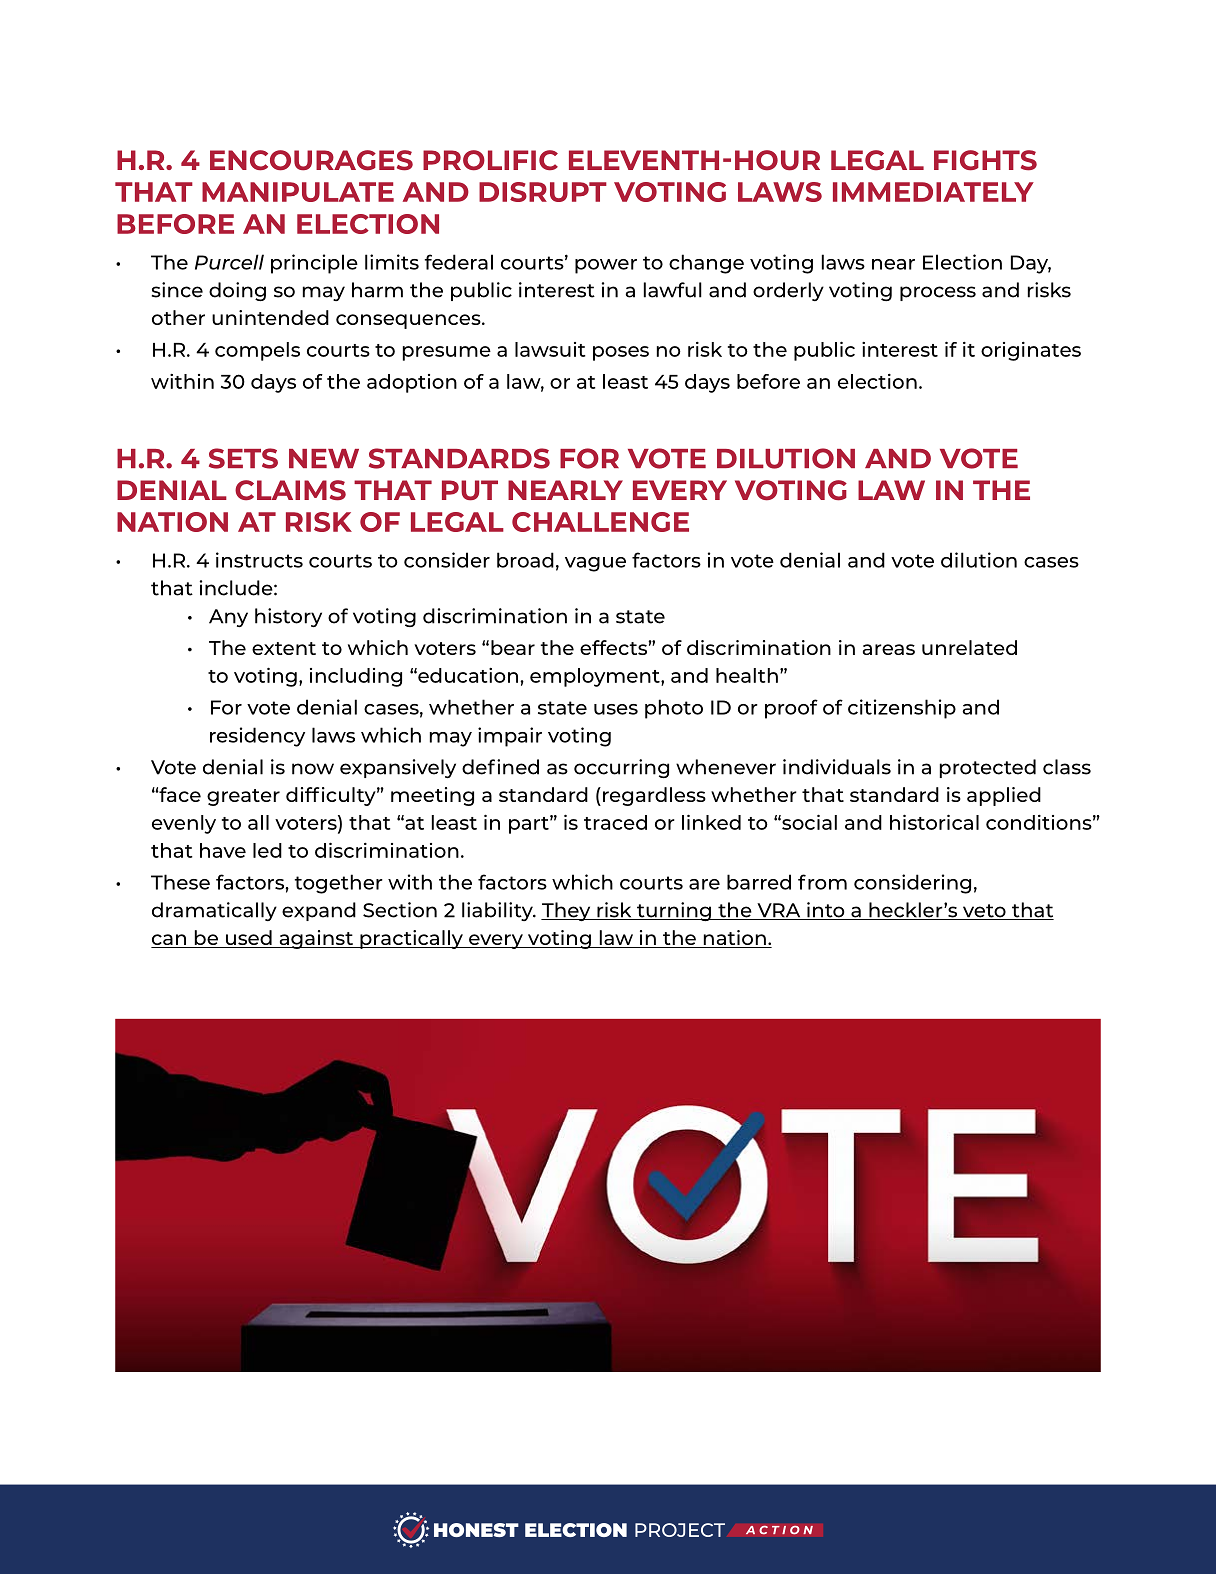 The width and height of the screenshot is (1216, 1574). Describe the element at coordinates (595, 564) in the screenshot. I see `vague` at that location.
